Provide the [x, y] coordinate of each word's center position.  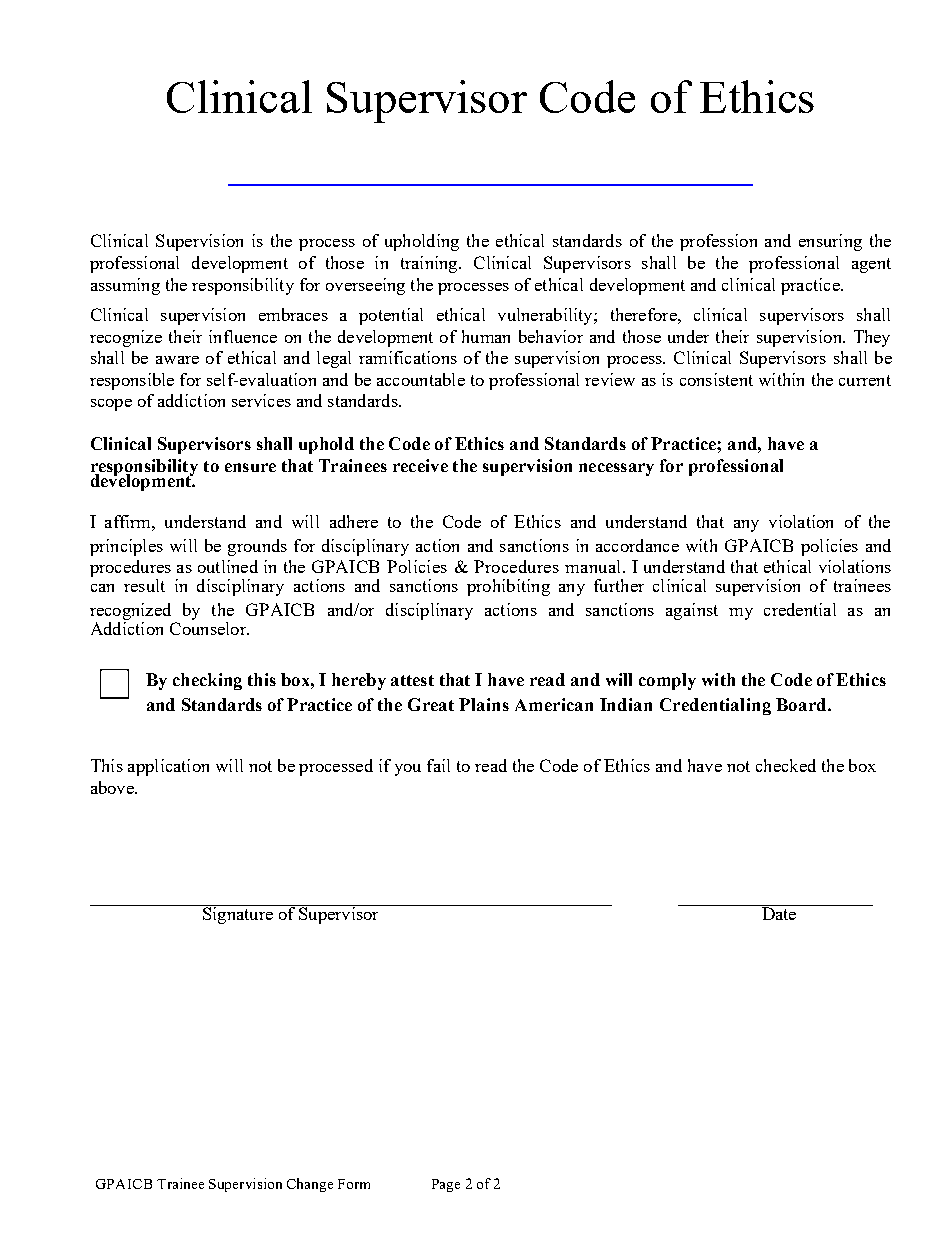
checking [207, 681]
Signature [237, 914]
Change [310, 1185]
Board [802, 704]
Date [779, 913]
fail [438, 765]
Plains [484, 704]
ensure [250, 467]
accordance [637, 545]
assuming [125, 286]
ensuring [830, 242]
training [430, 264]
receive [420, 465]
